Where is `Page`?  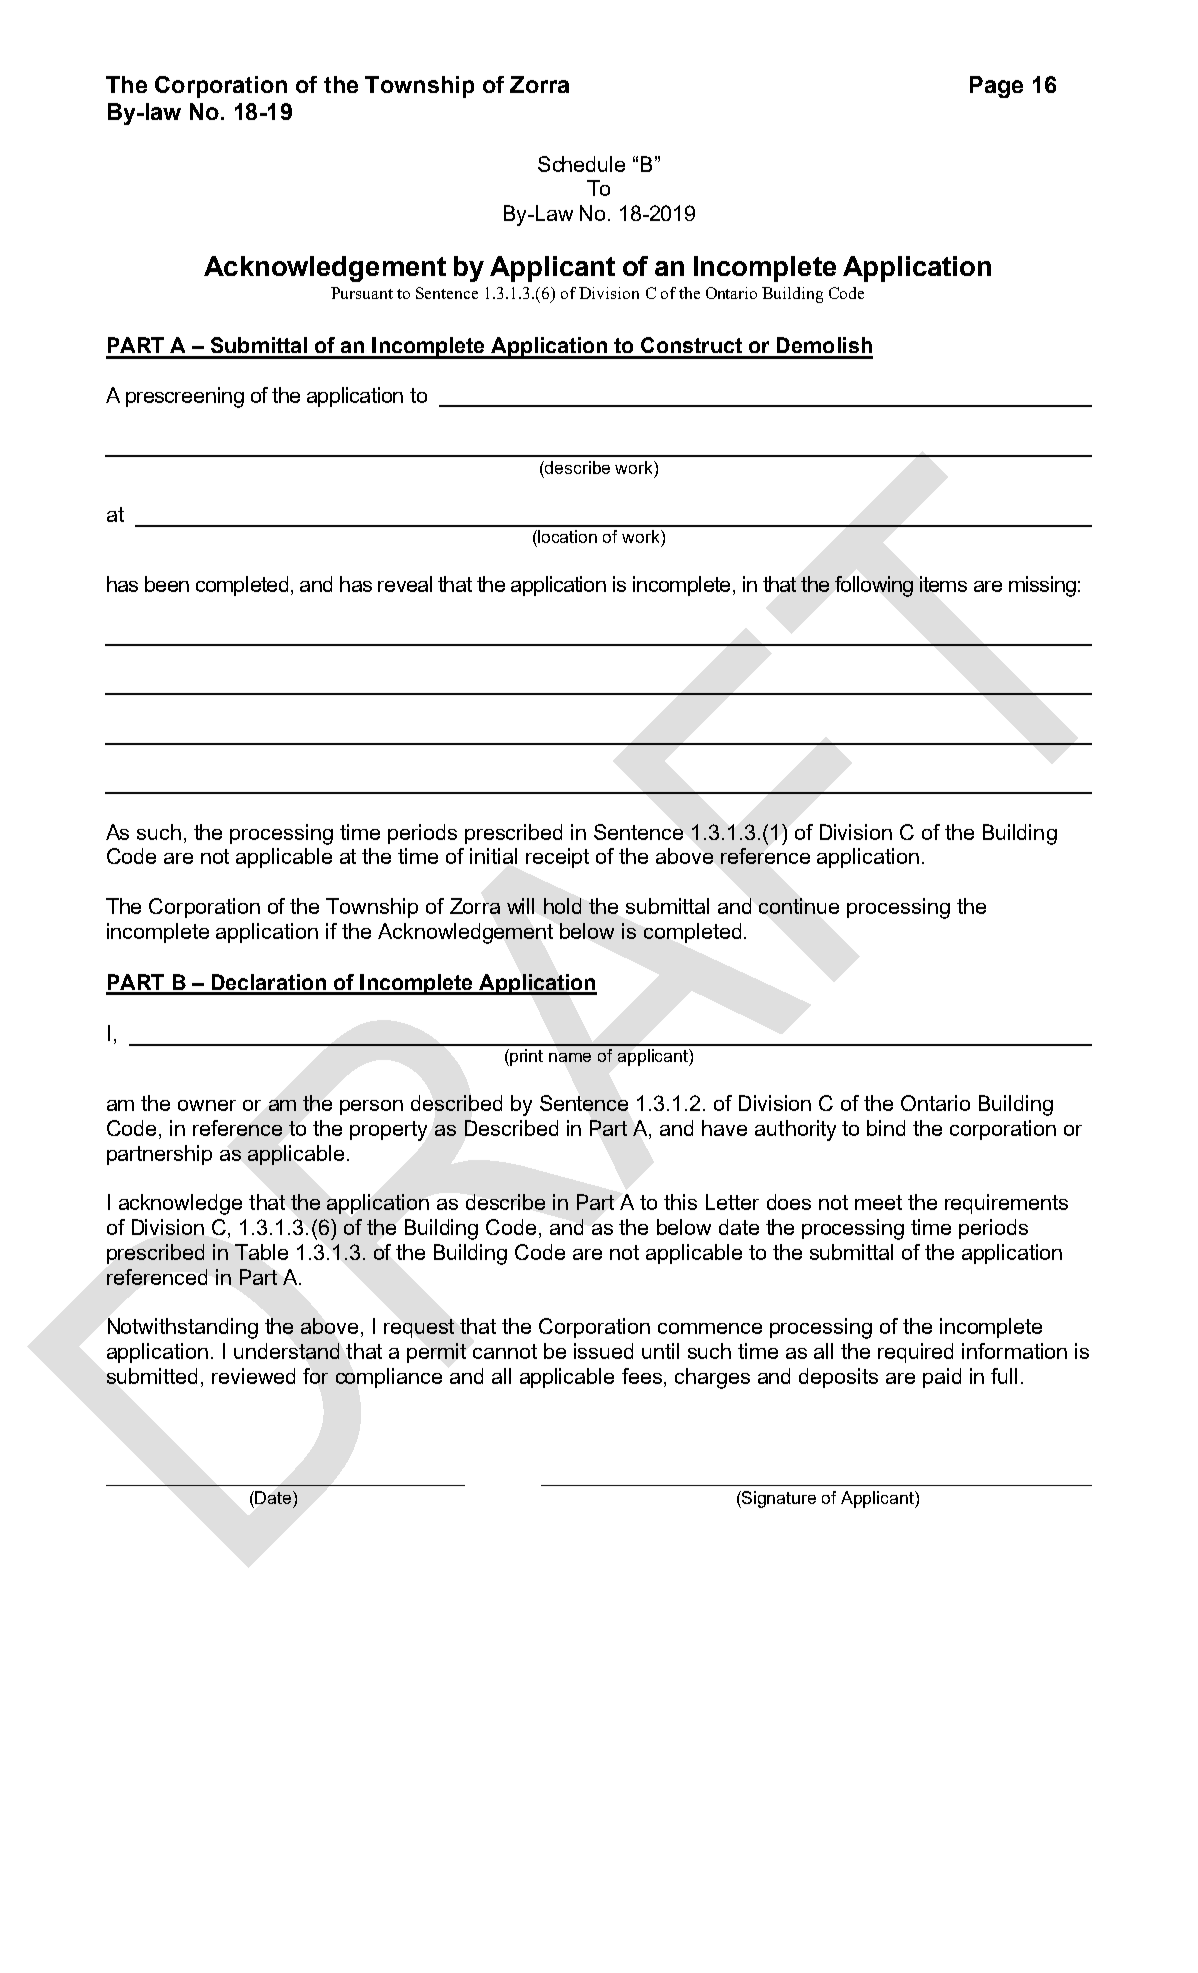
Page is located at coordinates (996, 87).
